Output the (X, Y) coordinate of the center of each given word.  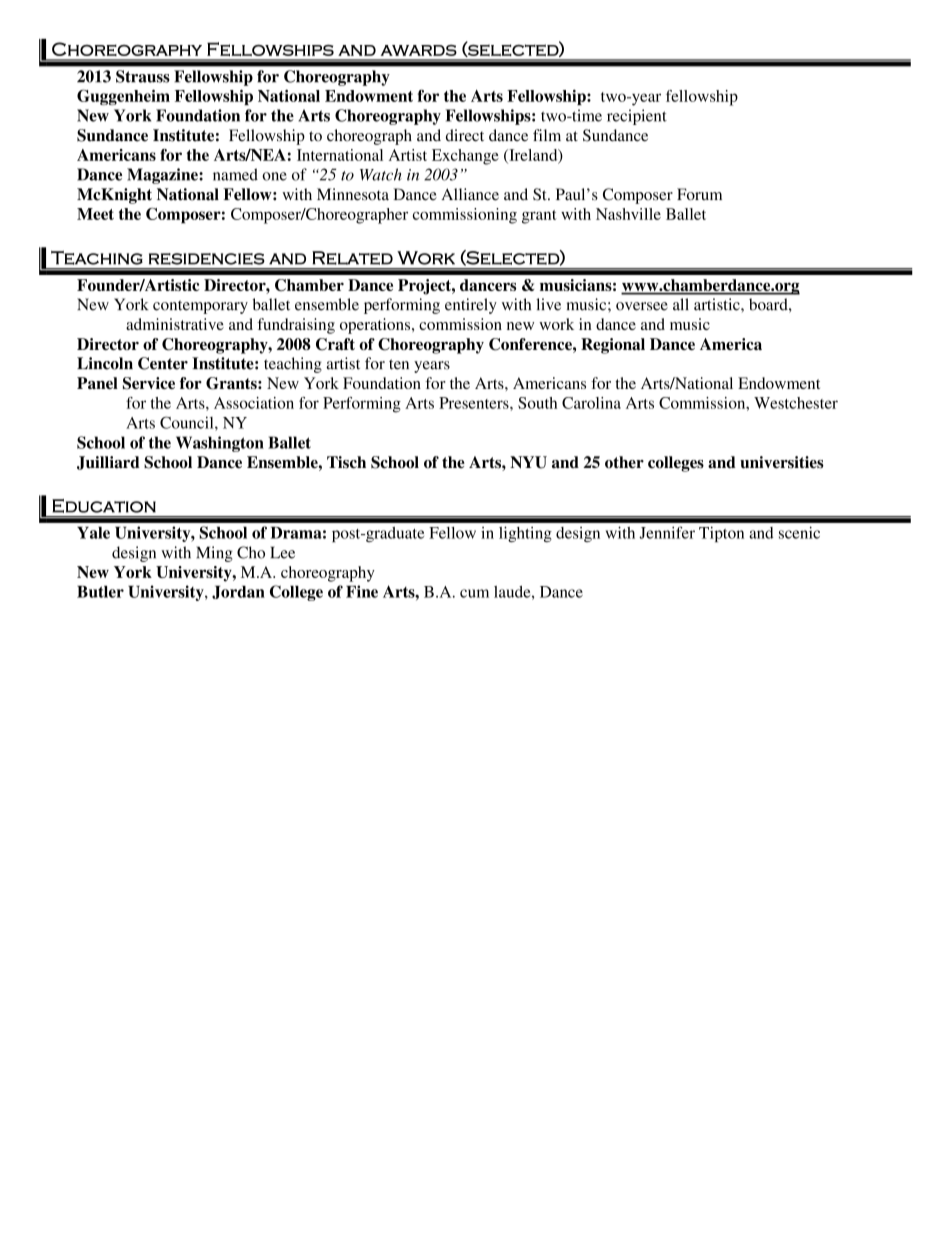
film (547, 135)
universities (782, 462)
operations (376, 326)
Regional (613, 346)
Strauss (143, 76)
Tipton (721, 534)
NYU (528, 462)
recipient (637, 117)
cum (474, 593)
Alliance (470, 194)
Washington (220, 444)
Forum (699, 194)
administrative (175, 324)
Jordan (238, 592)
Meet (95, 214)
